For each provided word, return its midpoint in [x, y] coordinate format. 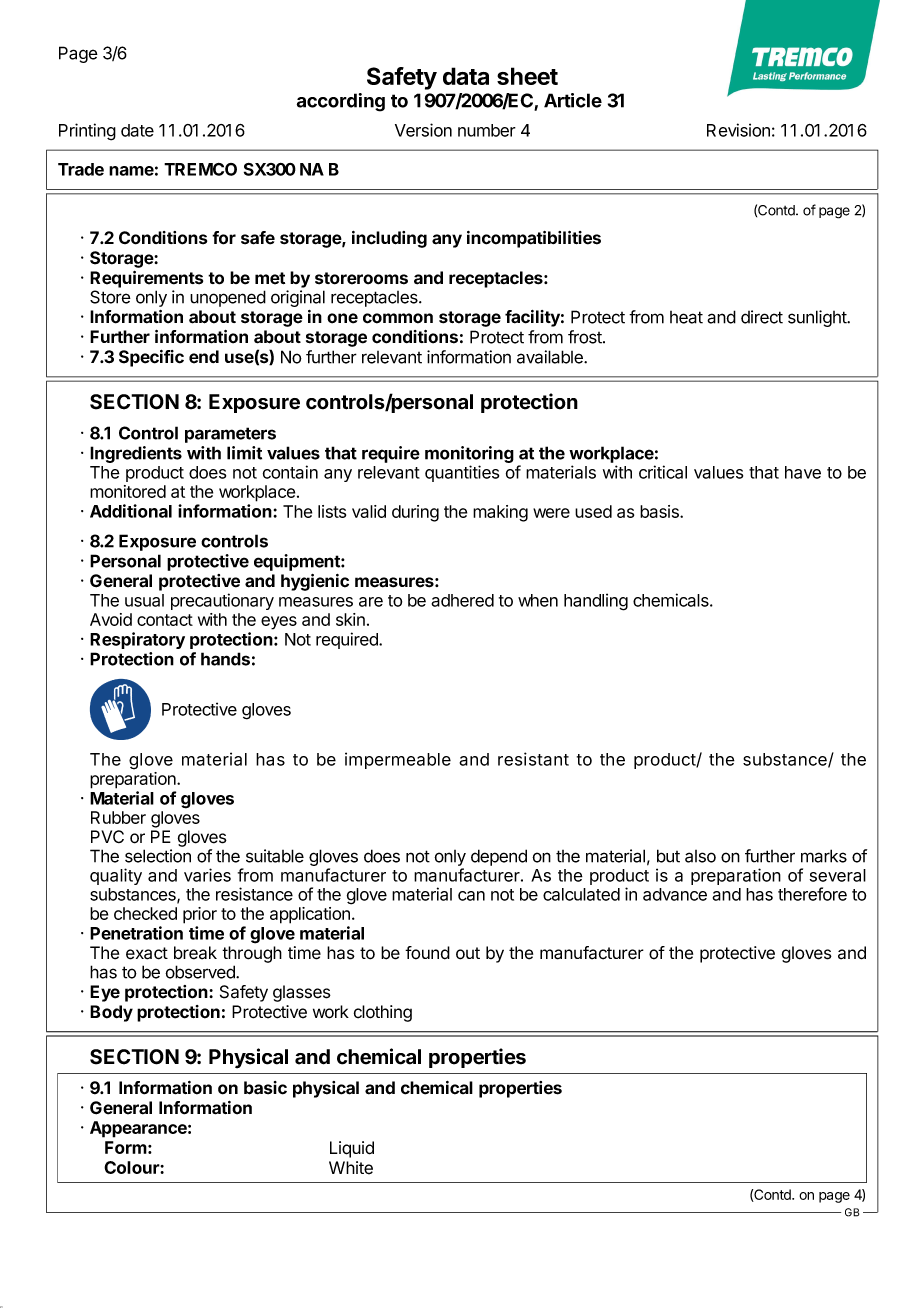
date [137, 130]
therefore [812, 894]
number [487, 130]
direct [762, 317]
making [500, 513]
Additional [131, 511]
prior [200, 915]
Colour [132, 1167]
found [427, 953]
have [803, 472]
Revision [738, 130]
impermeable [398, 760]
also [700, 856]
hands [225, 659]
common [398, 318]
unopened [228, 298]
